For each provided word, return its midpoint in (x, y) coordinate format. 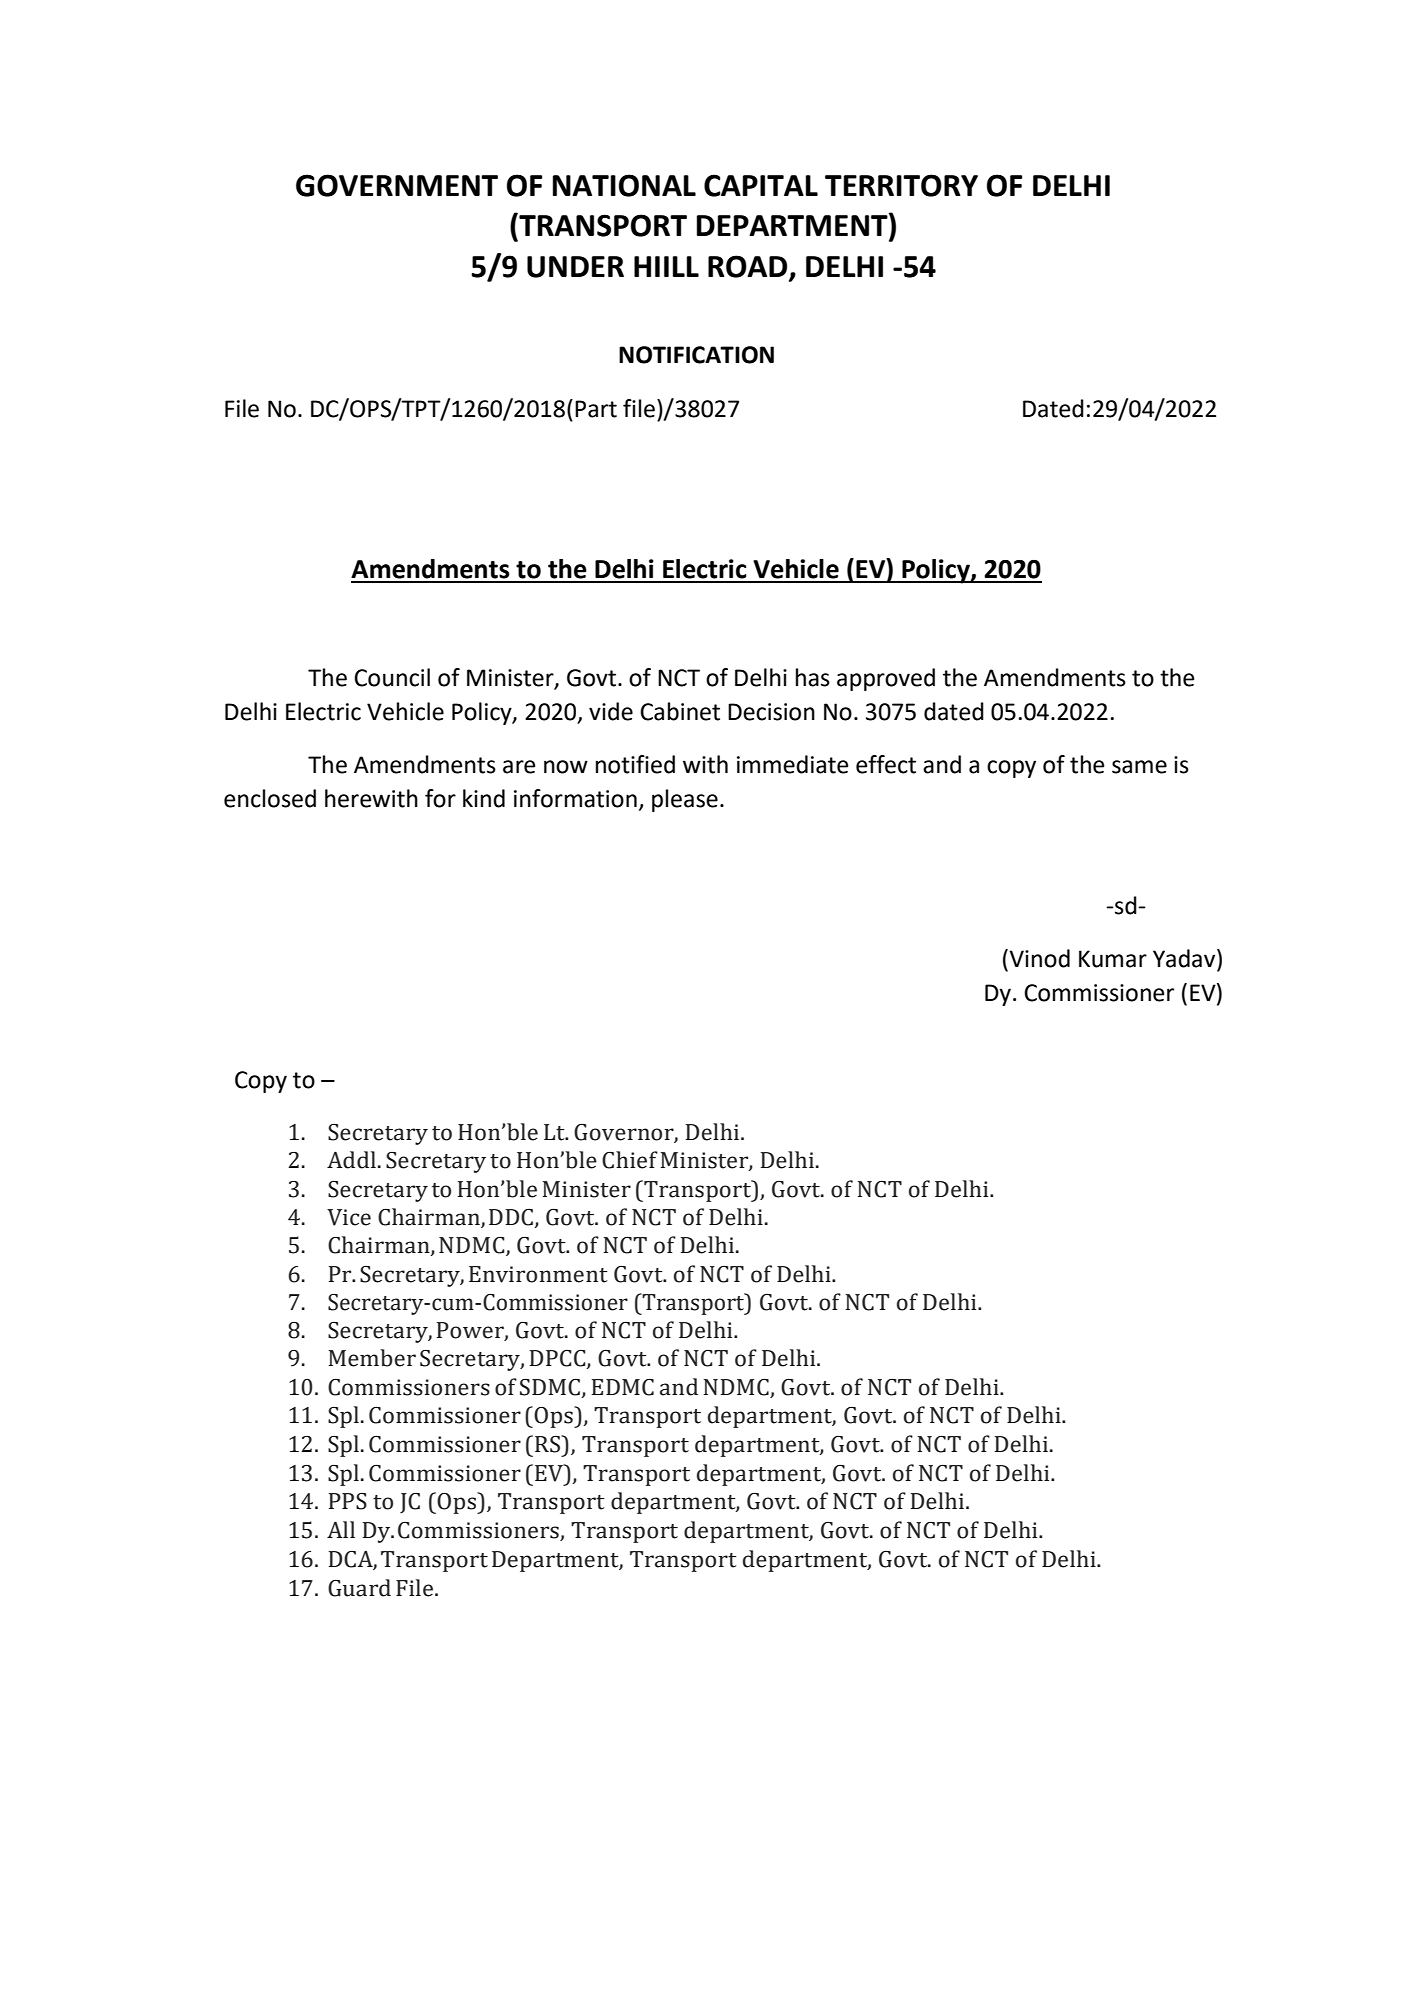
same (1139, 767)
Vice (349, 1217)
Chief (630, 1160)
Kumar (1113, 959)
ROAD (749, 267)
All (341, 1529)
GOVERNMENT (397, 185)
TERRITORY (901, 185)
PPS (348, 1501)
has (813, 677)
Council (392, 677)
